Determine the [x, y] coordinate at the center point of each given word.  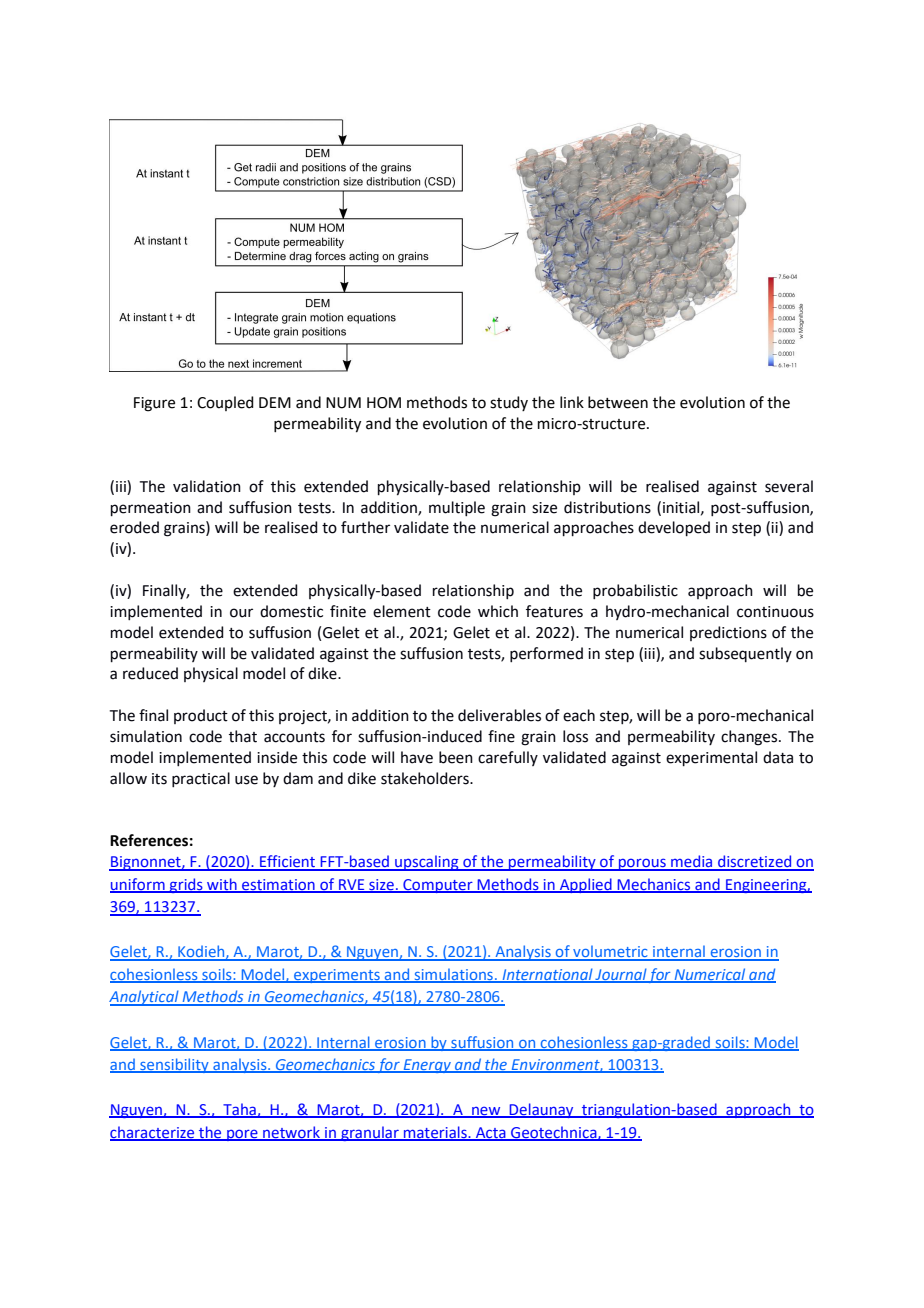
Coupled [225, 403]
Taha [239, 1110]
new [486, 1112]
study [509, 403]
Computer [438, 886]
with [222, 885]
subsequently [745, 654]
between [618, 402]
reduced [150, 673]
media [692, 862]
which [498, 611]
